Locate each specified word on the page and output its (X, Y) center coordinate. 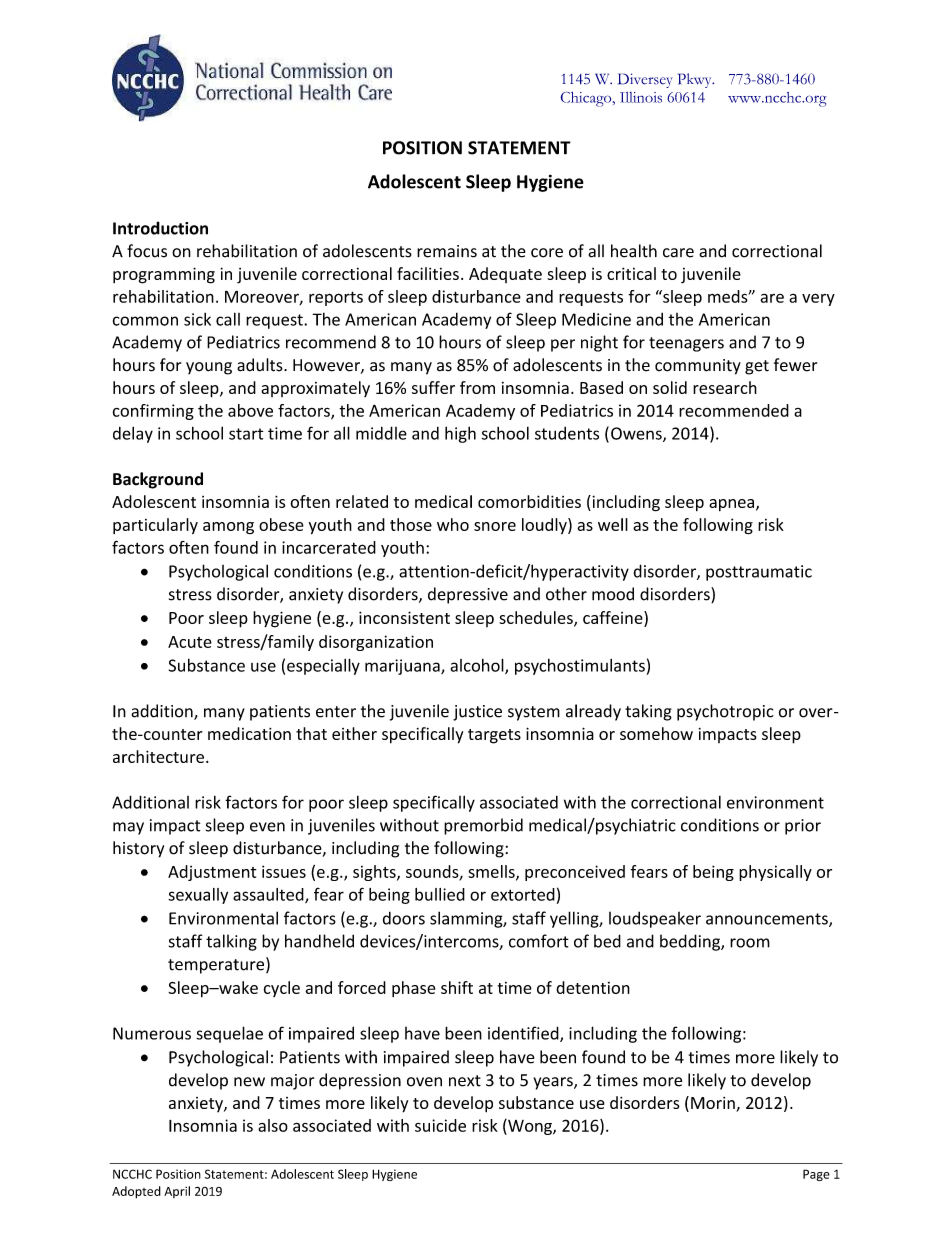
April (177, 1192)
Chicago (587, 99)
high (460, 434)
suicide (440, 1125)
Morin (714, 1104)
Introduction (160, 228)
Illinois (641, 97)
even (267, 827)
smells (492, 872)
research (725, 387)
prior (803, 827)
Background (158, 480)
